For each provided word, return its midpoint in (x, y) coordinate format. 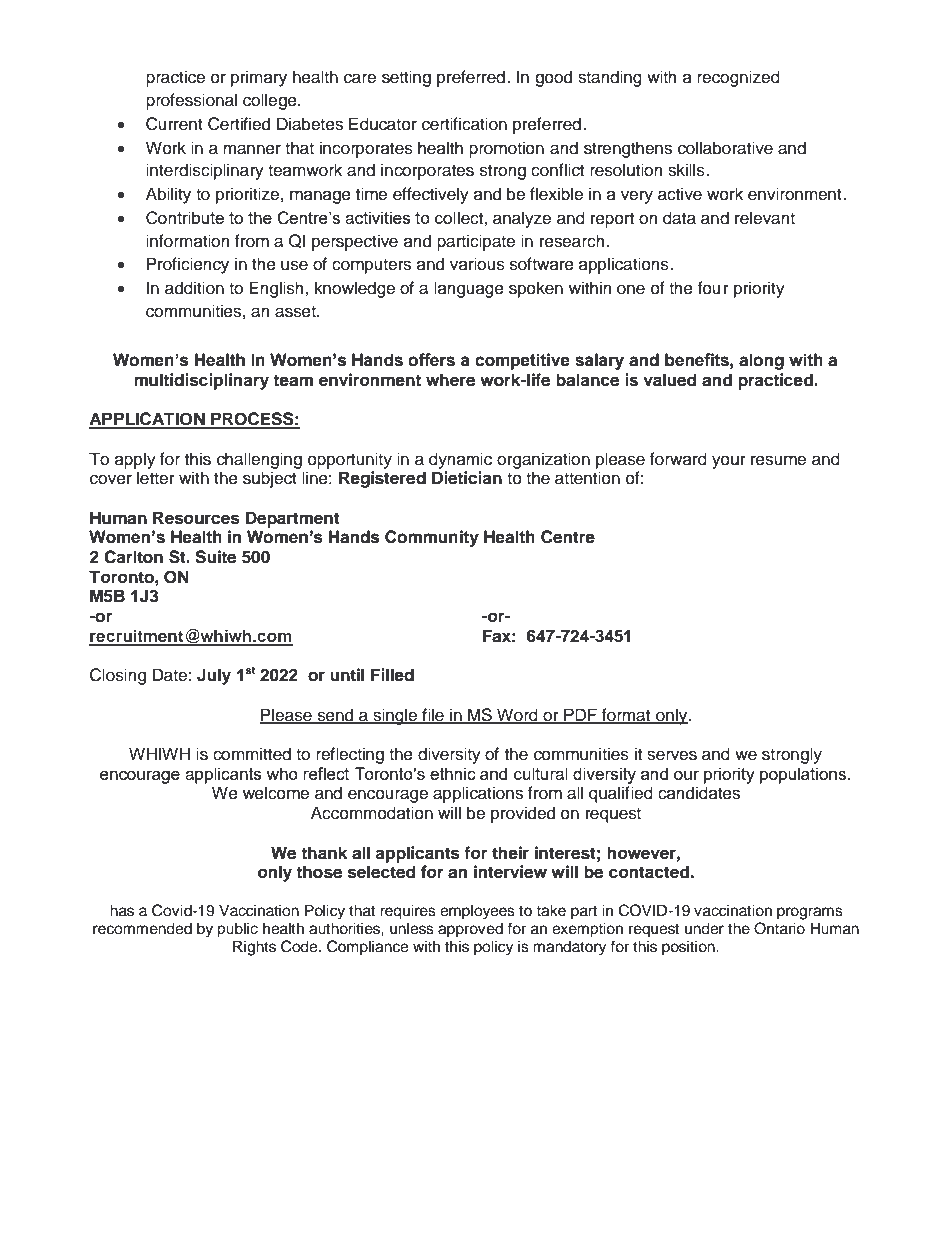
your (729, 462)
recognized (738, 78)
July (214, 676)
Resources (196, 518)
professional (191, 101)
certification (464, 124)
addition (194, 288)
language (469, 289)
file (433, 715)
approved (470, 930)
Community (432, 538)
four (713, 288)
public (237, 930)
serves (672, 755)
